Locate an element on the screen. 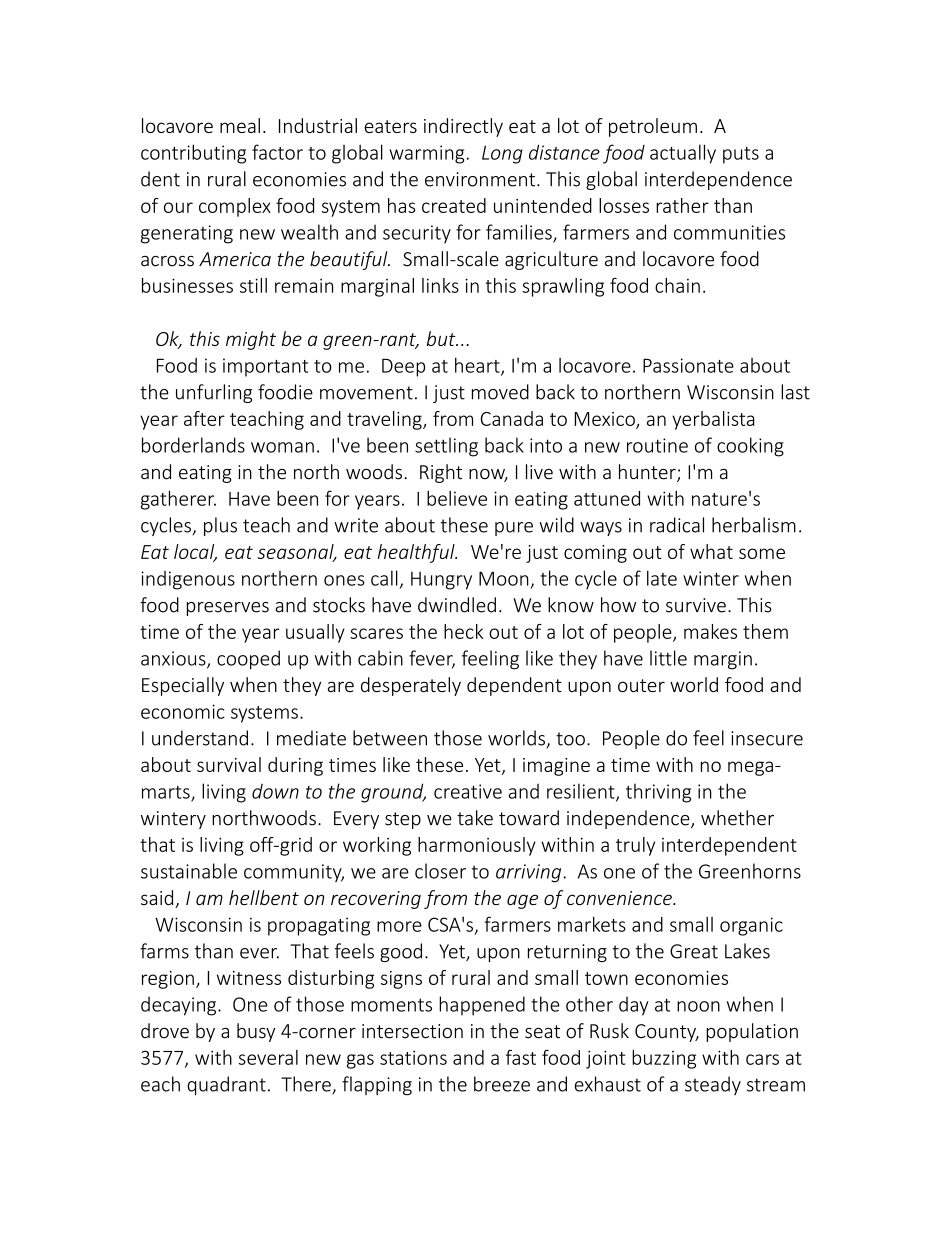  dwindled is located at coordinates (457, 605).
